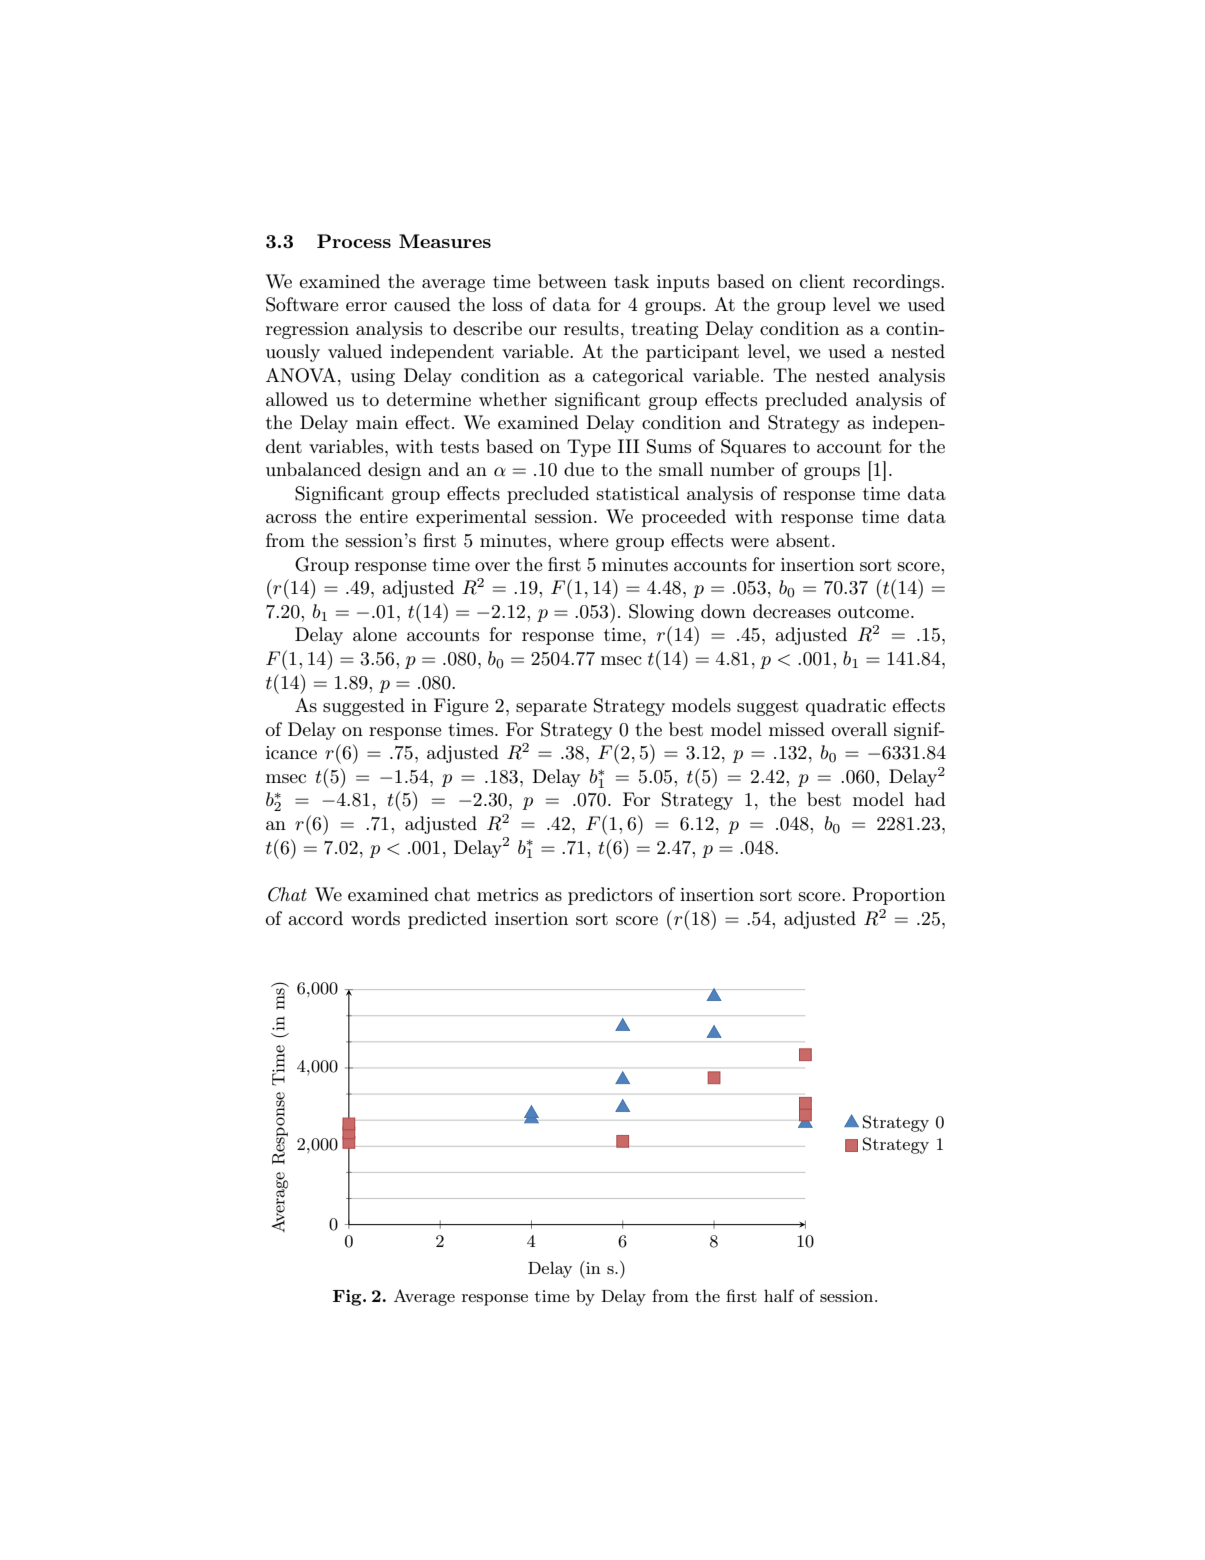 The image size is (1205, 1560). Describe the element at coordinates (354, 241) in the screenshot. I see `Process` at that location.
